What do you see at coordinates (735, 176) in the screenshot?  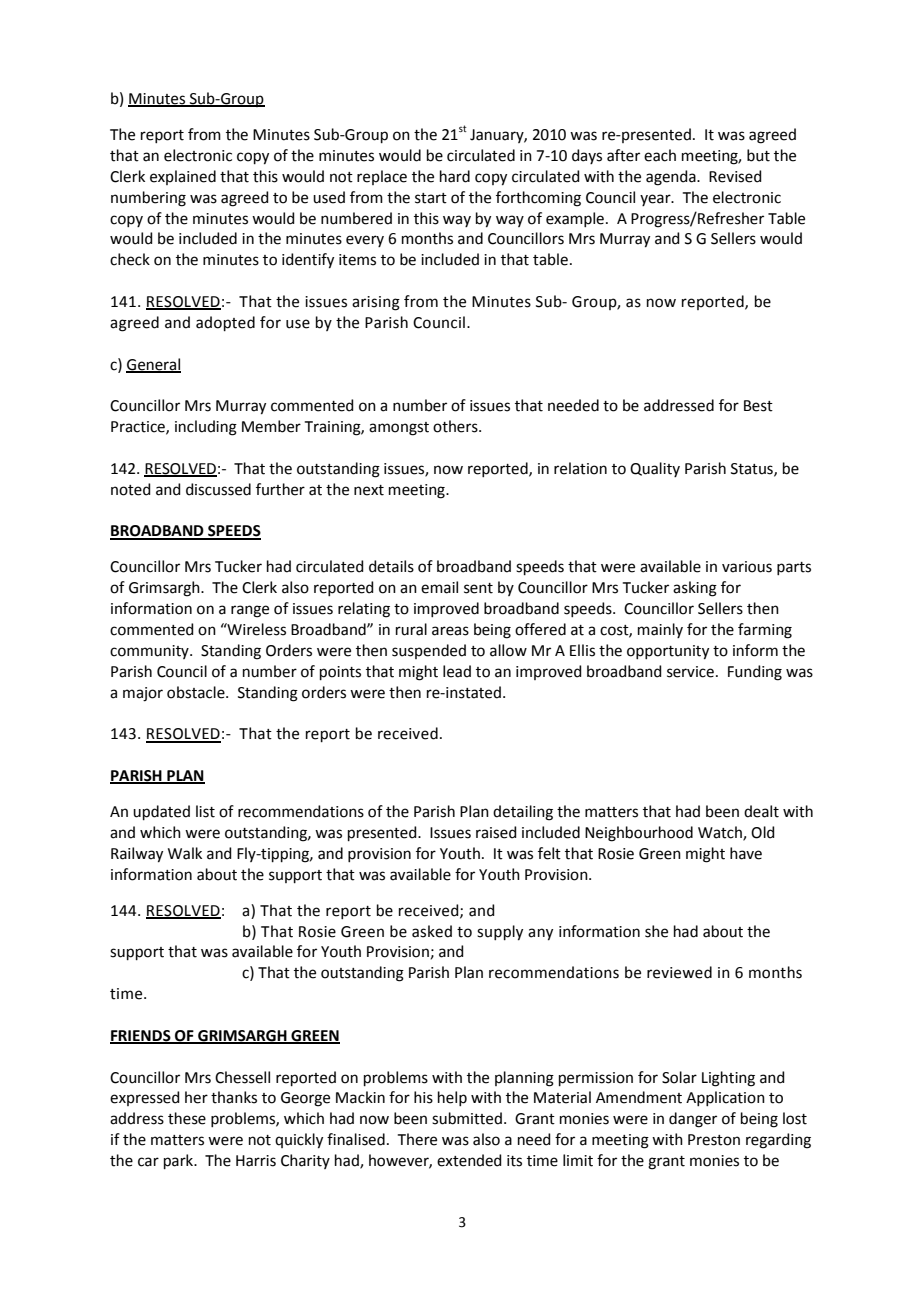 I see `Revised` at bounding box center [735, 176].
